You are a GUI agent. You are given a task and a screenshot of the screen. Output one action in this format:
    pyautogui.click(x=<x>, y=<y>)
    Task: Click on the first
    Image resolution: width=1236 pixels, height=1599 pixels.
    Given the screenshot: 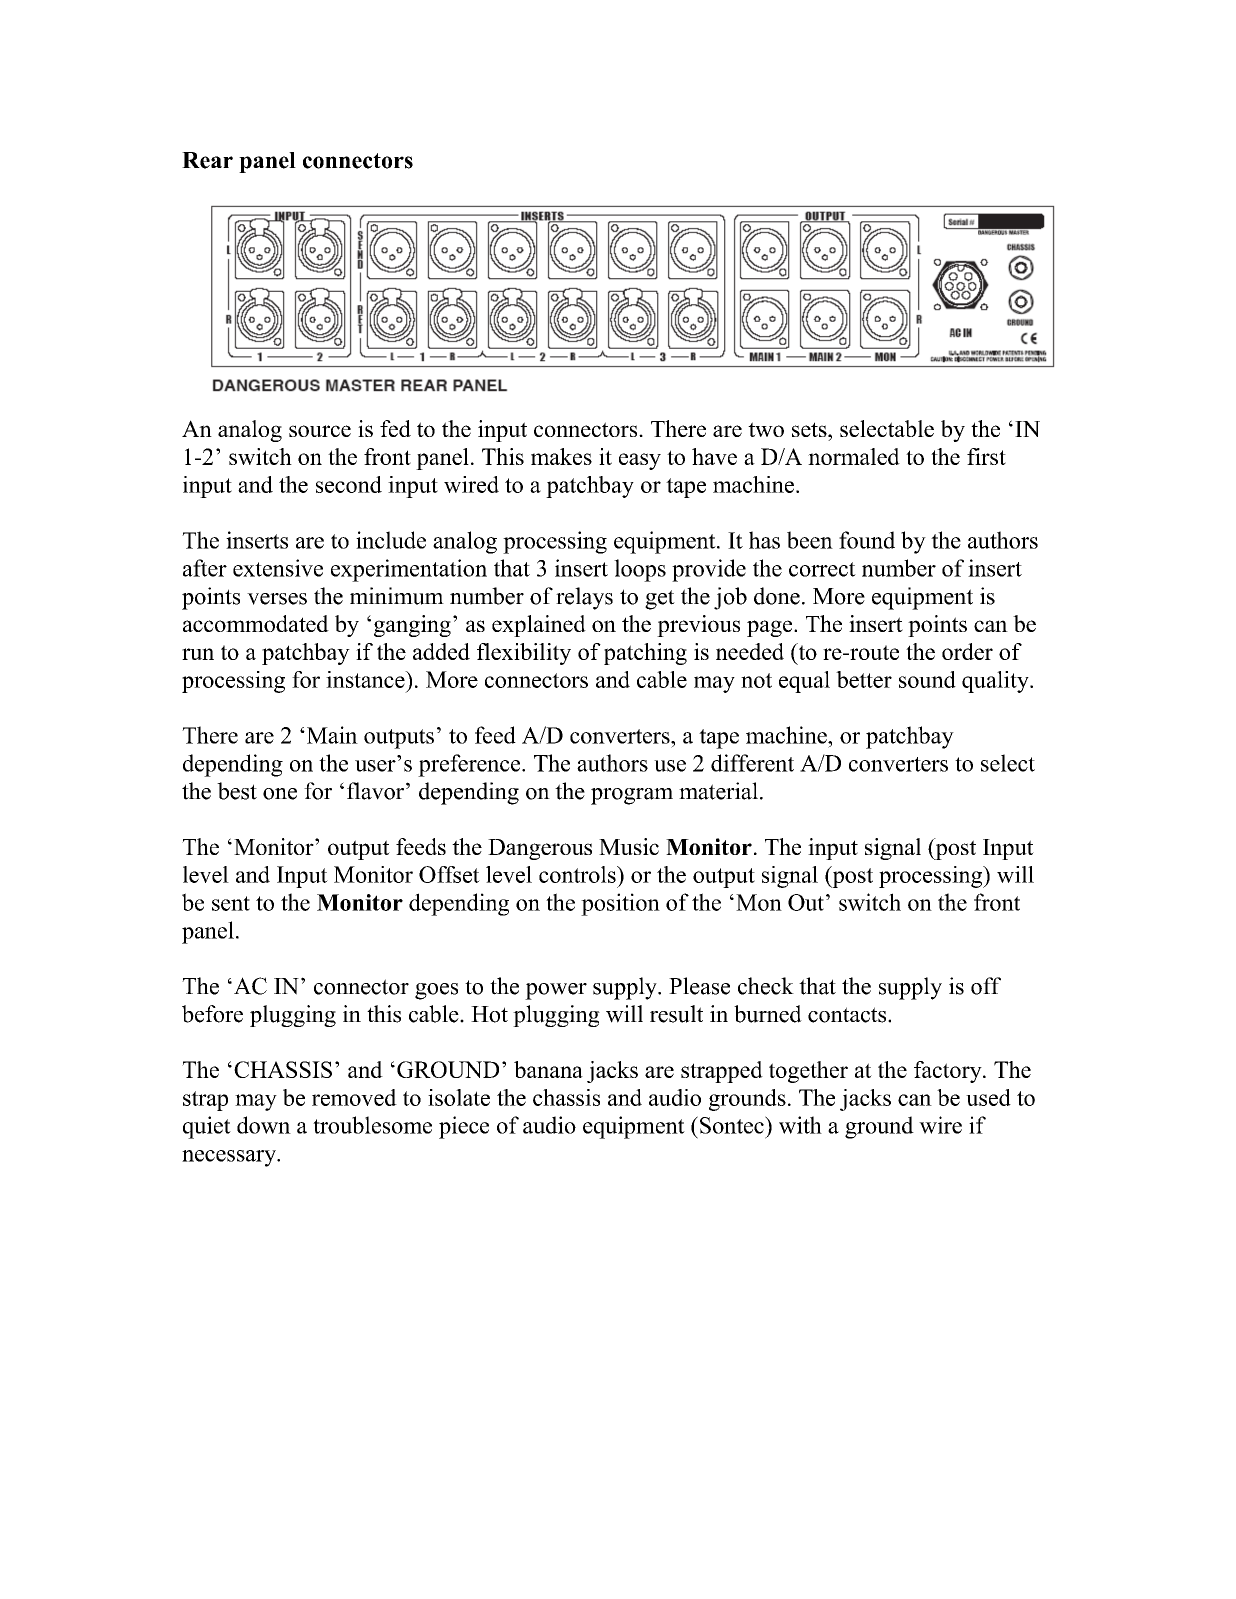 What is the action you would take?
    pyautogui.click(x=986, y=456)
